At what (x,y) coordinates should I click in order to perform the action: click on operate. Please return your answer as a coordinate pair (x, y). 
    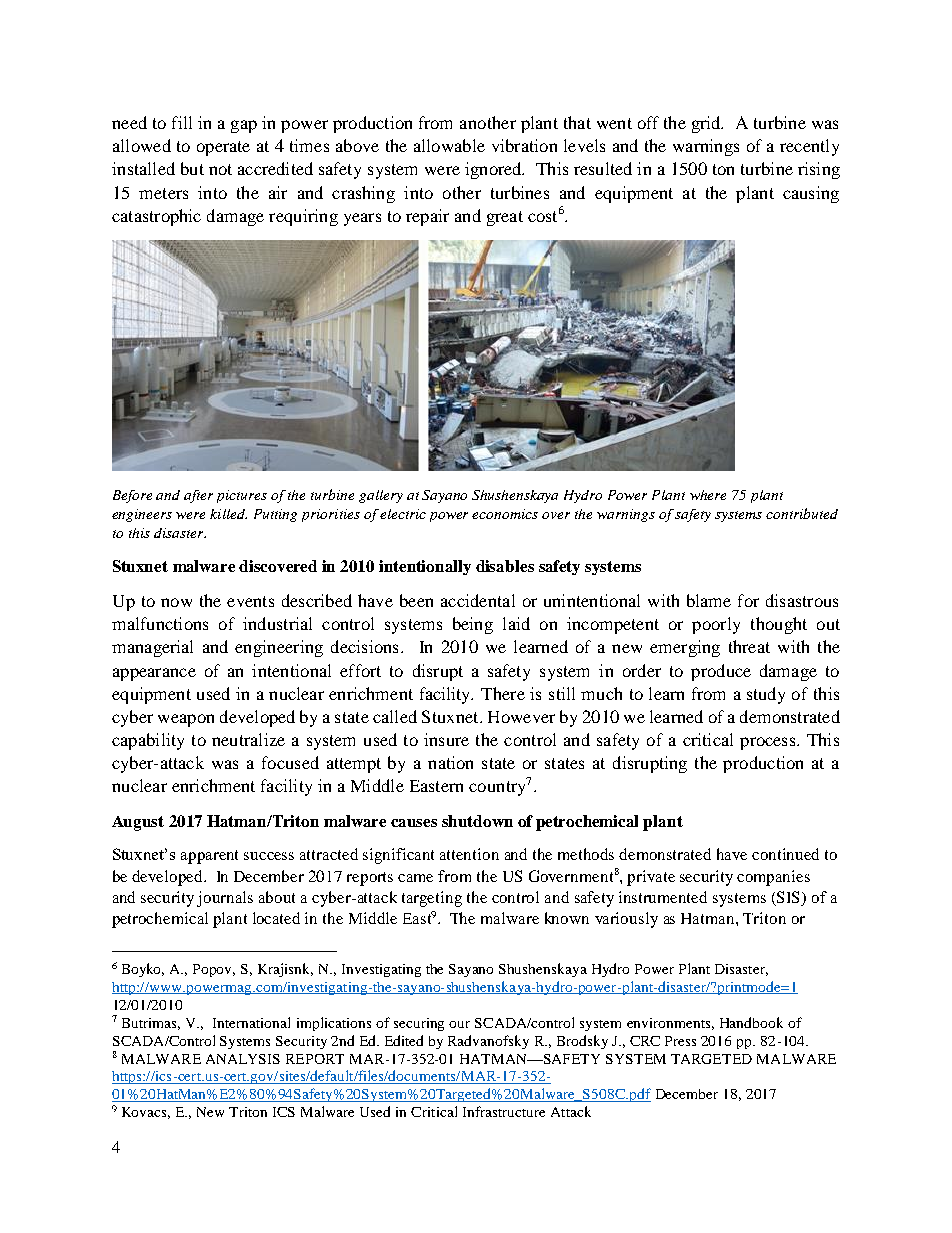
    Looking at the image, I should click on (223, 148).
